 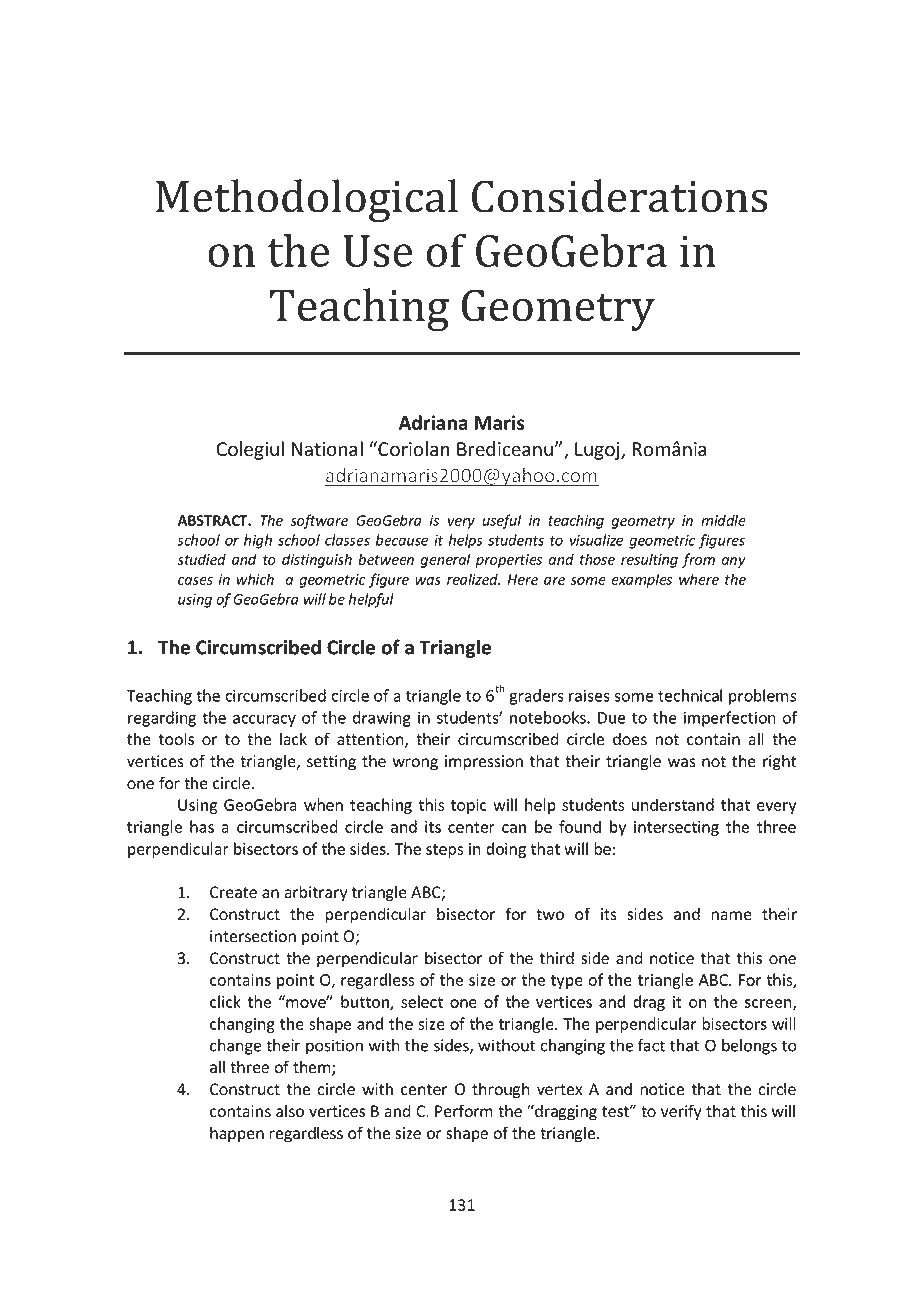 I want to click on Methodological, so click(x=307, y=200).
